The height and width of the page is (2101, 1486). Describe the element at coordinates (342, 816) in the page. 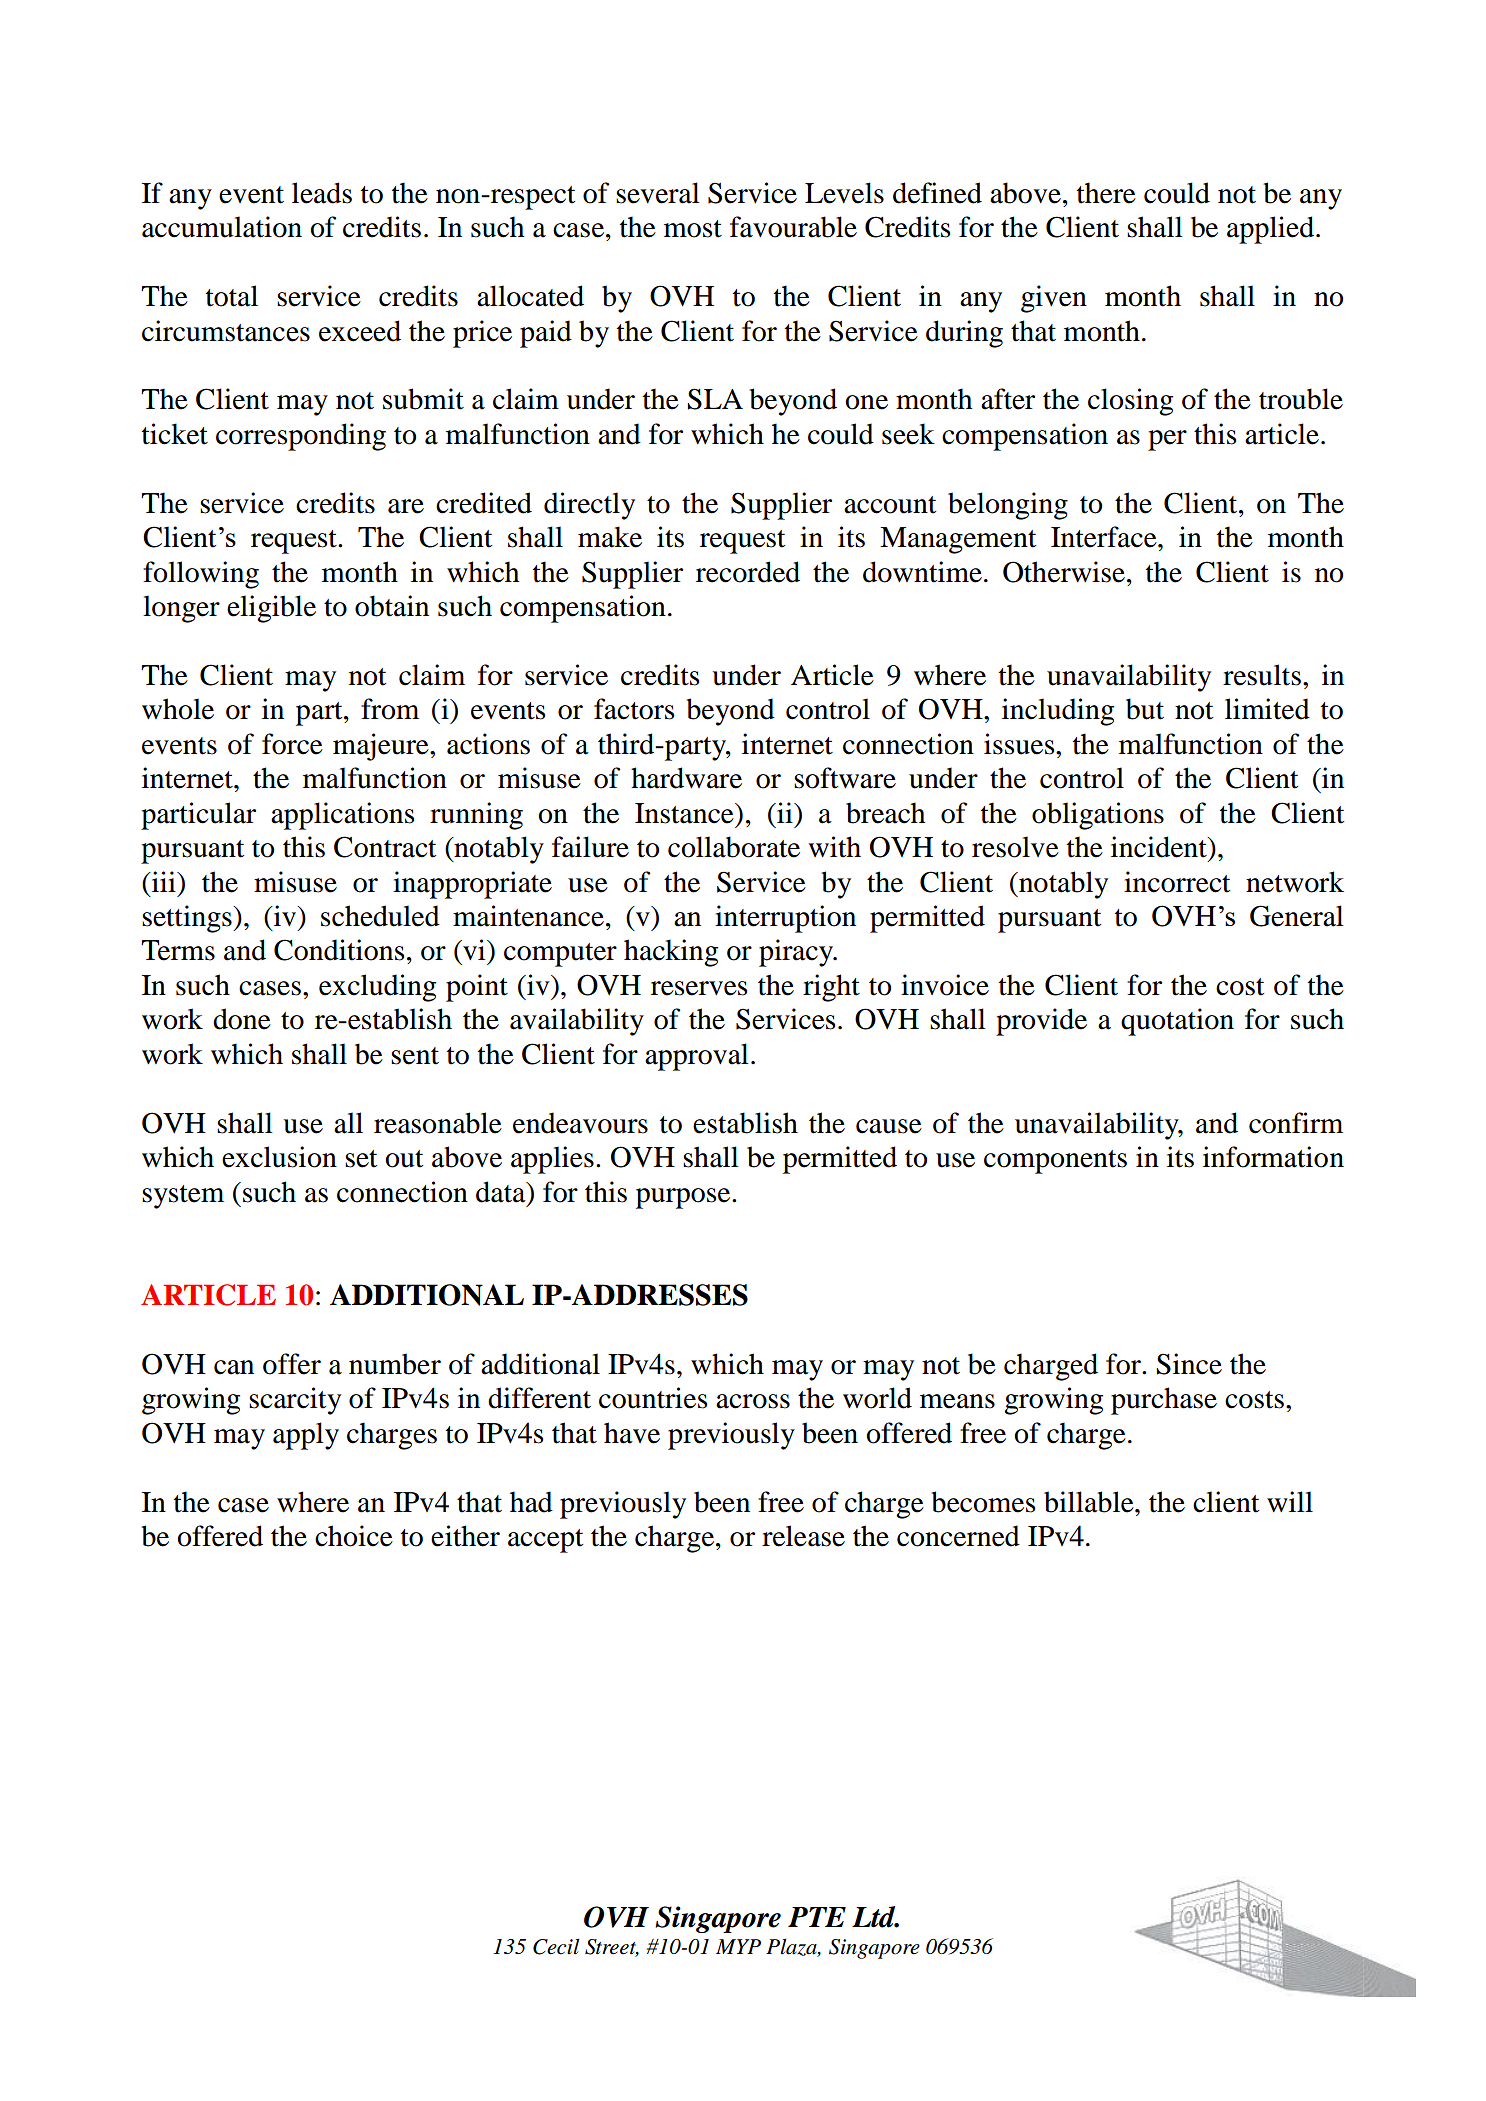

I see `applications` at that location.
